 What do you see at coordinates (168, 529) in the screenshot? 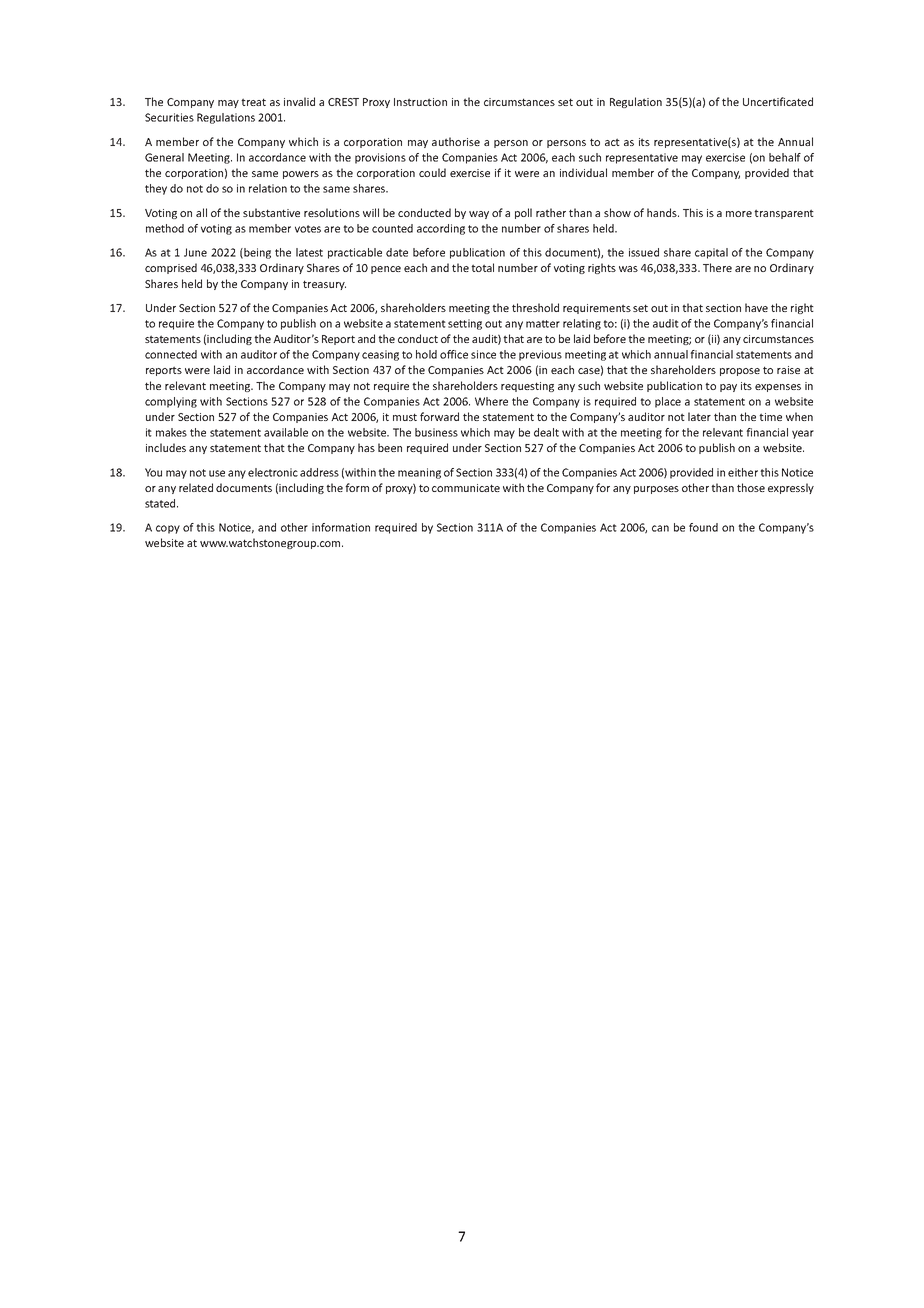
I see `copy` at bounding box center [168, 529].
